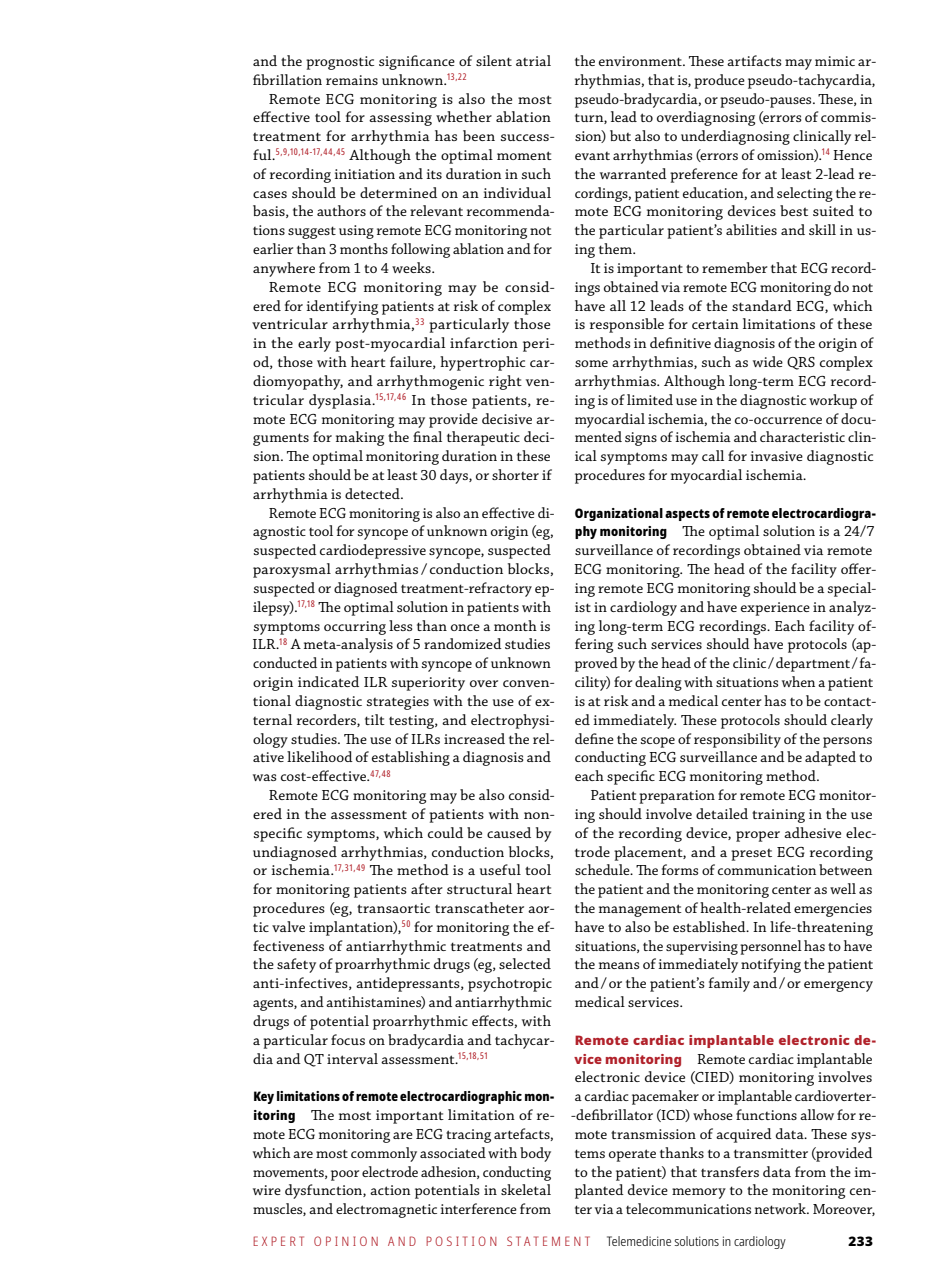 The image size is (942, 1288). Describe the element at coordinates (754, 60) in the image. I see `artifacts` at that location.
